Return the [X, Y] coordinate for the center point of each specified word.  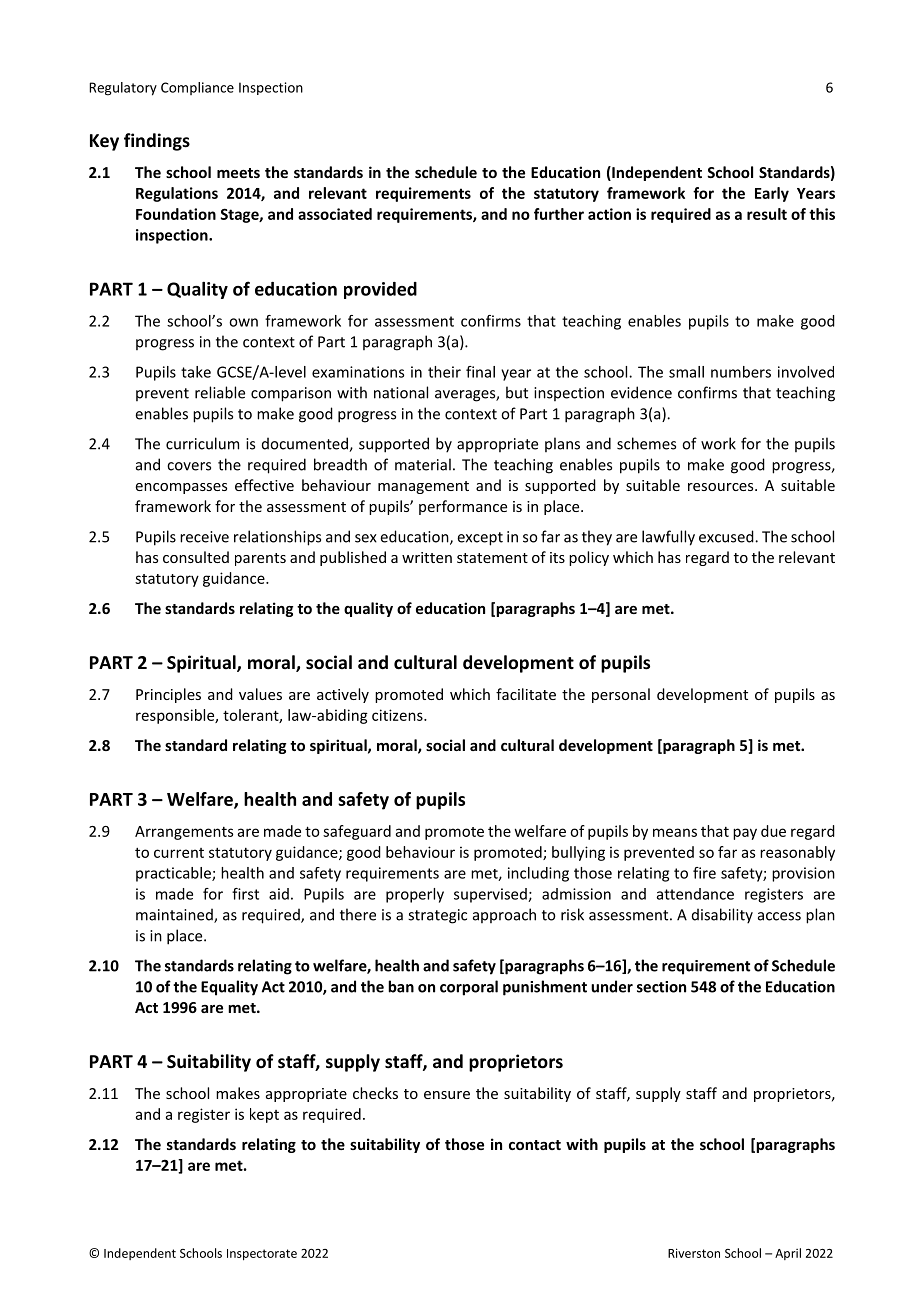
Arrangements [184, 833]
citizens [398, 715]
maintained [175, 915]
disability [722, 916]
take [196, 372]
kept [264, 1115]
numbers [741, 372]
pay [745, 834]
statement [492, 558]
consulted [196, 557]
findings [157, 142]
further [559, 214]
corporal [469, 988]
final [480, 372]
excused [727, 536]
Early [772, 194]
